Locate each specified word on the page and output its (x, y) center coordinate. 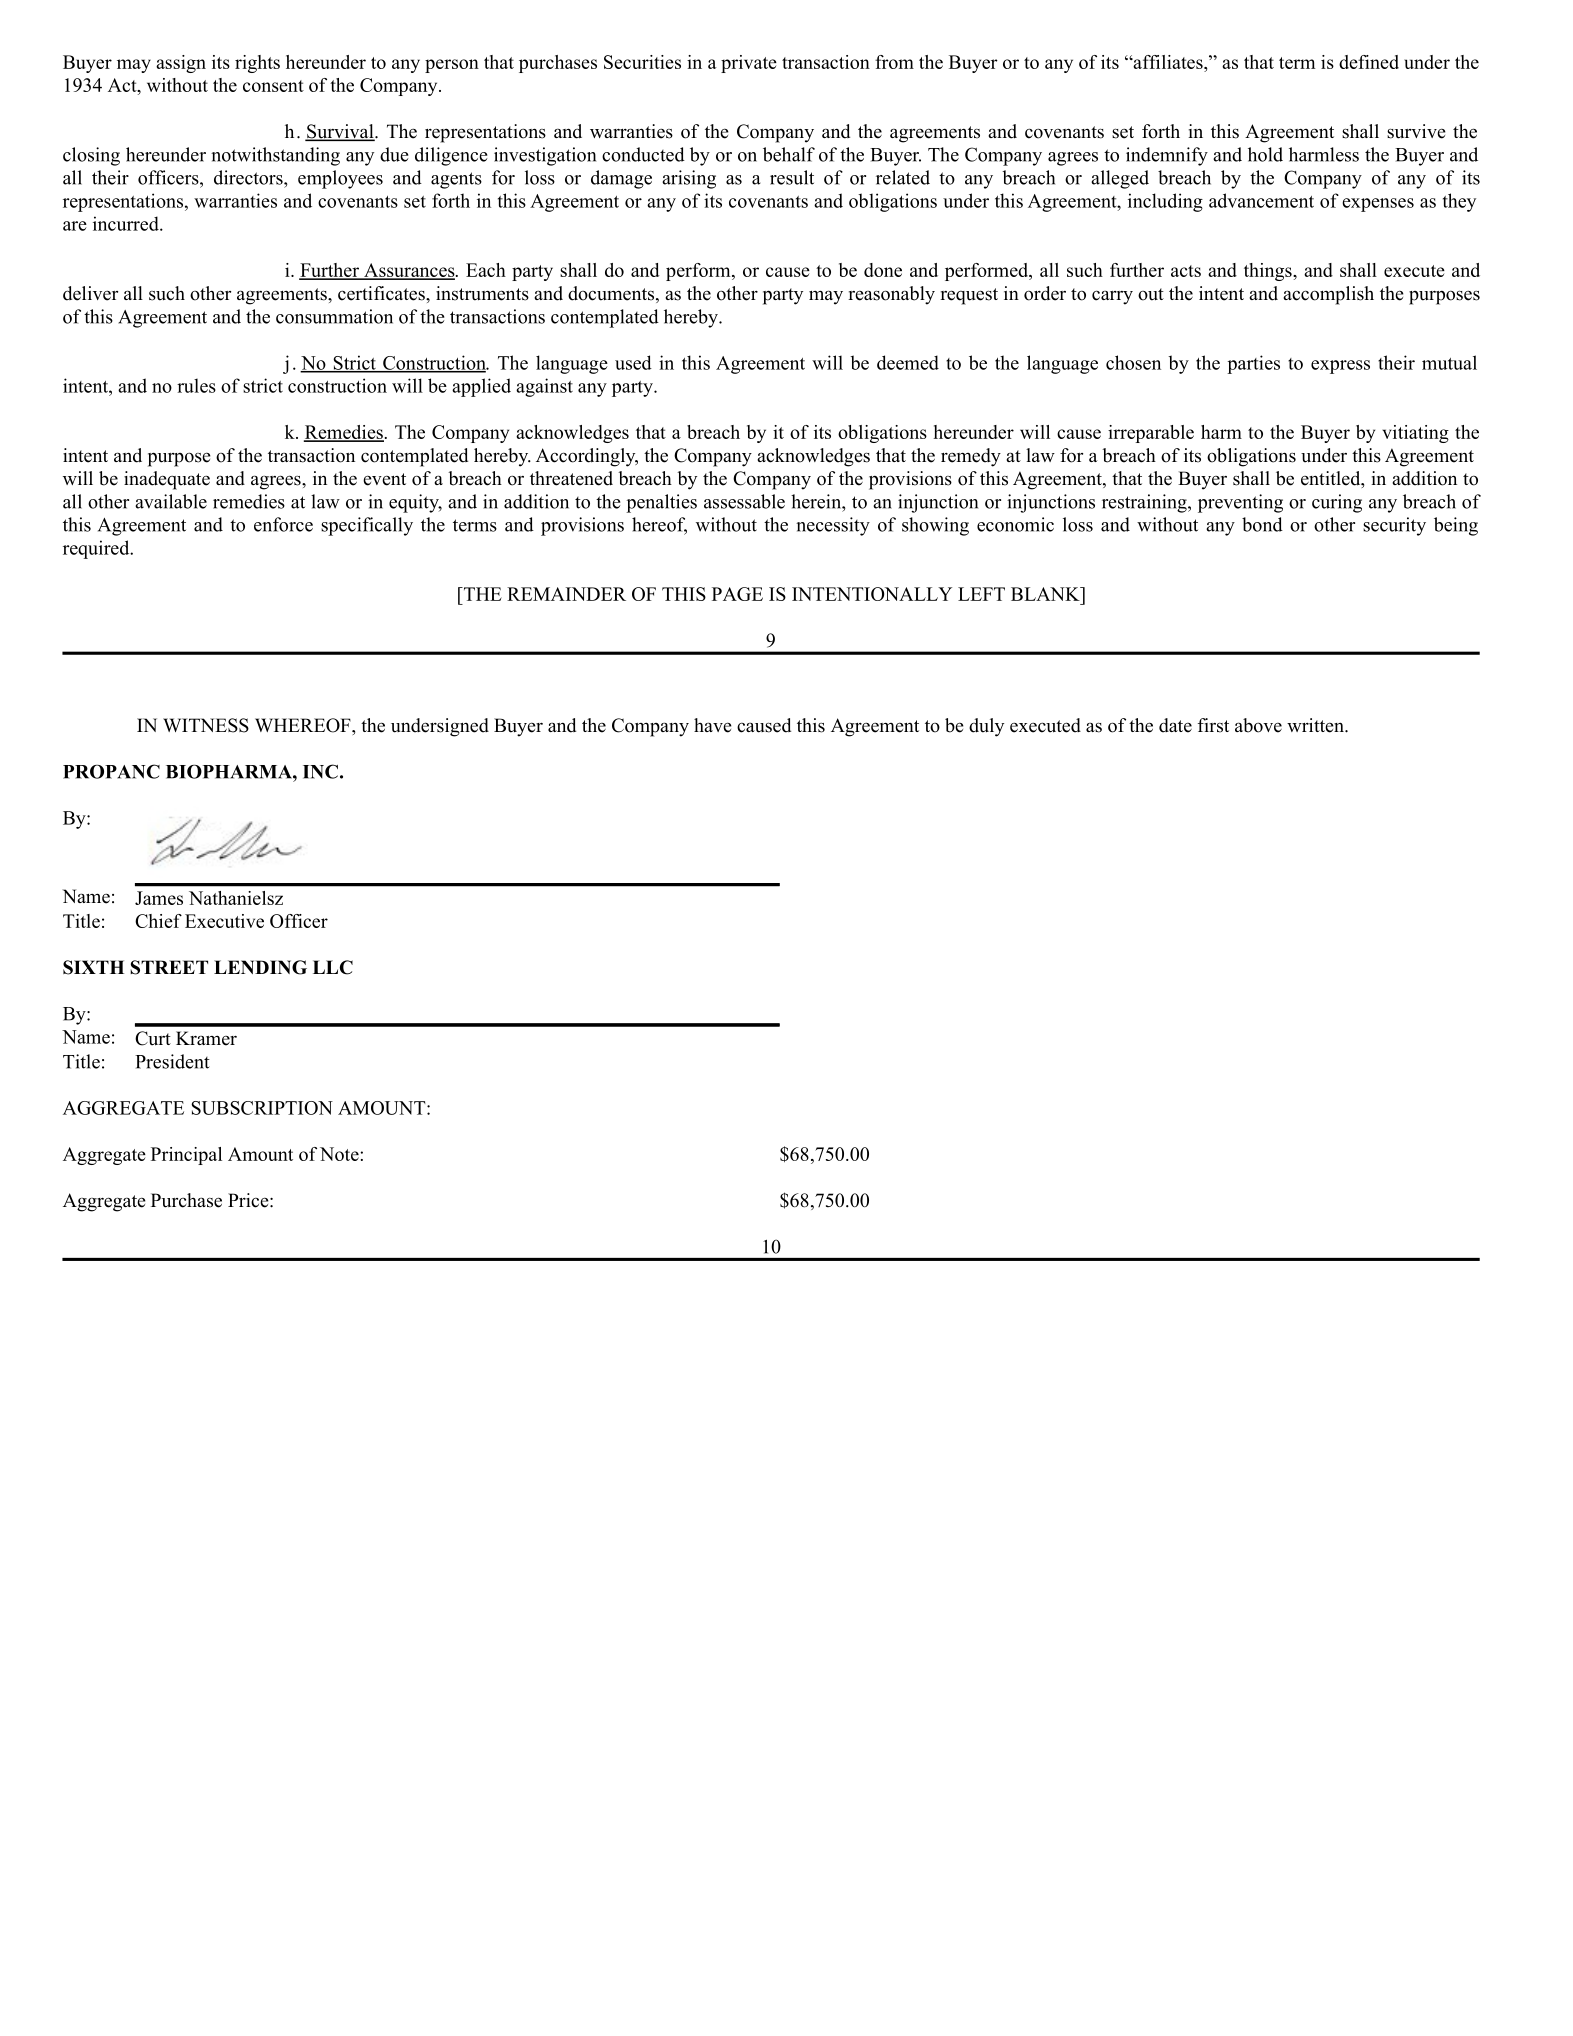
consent (273, 86)
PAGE (737, 594)
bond (1262, 524)
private (749, 64)
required (97, 549)
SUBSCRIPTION (262, 1108)
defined (1369, 62)
